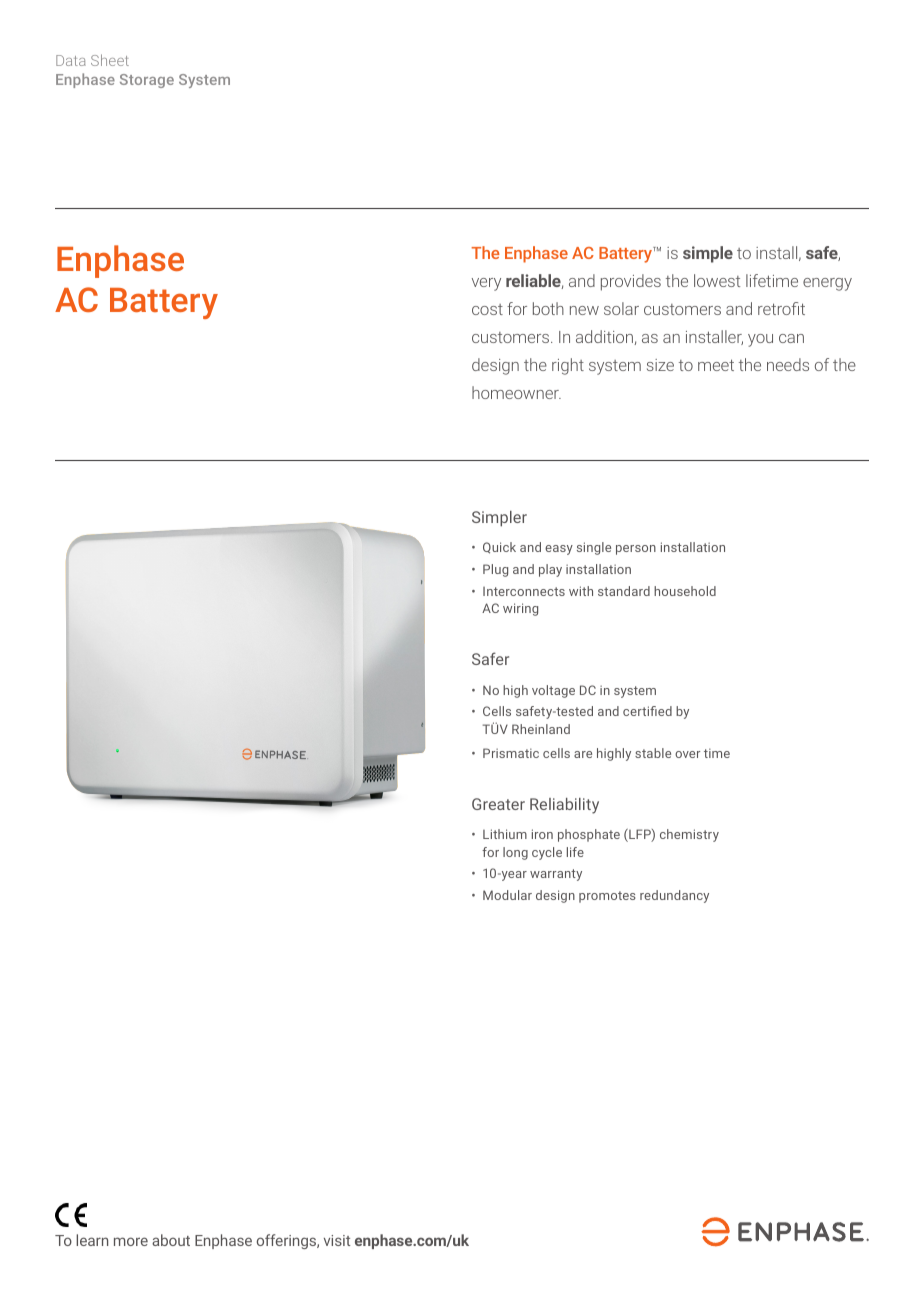 The image size is (924, 1308). What do you see at coordinates (495, 570) in the screenshot?
I see `Plug` at bounding box center [495, 570].
